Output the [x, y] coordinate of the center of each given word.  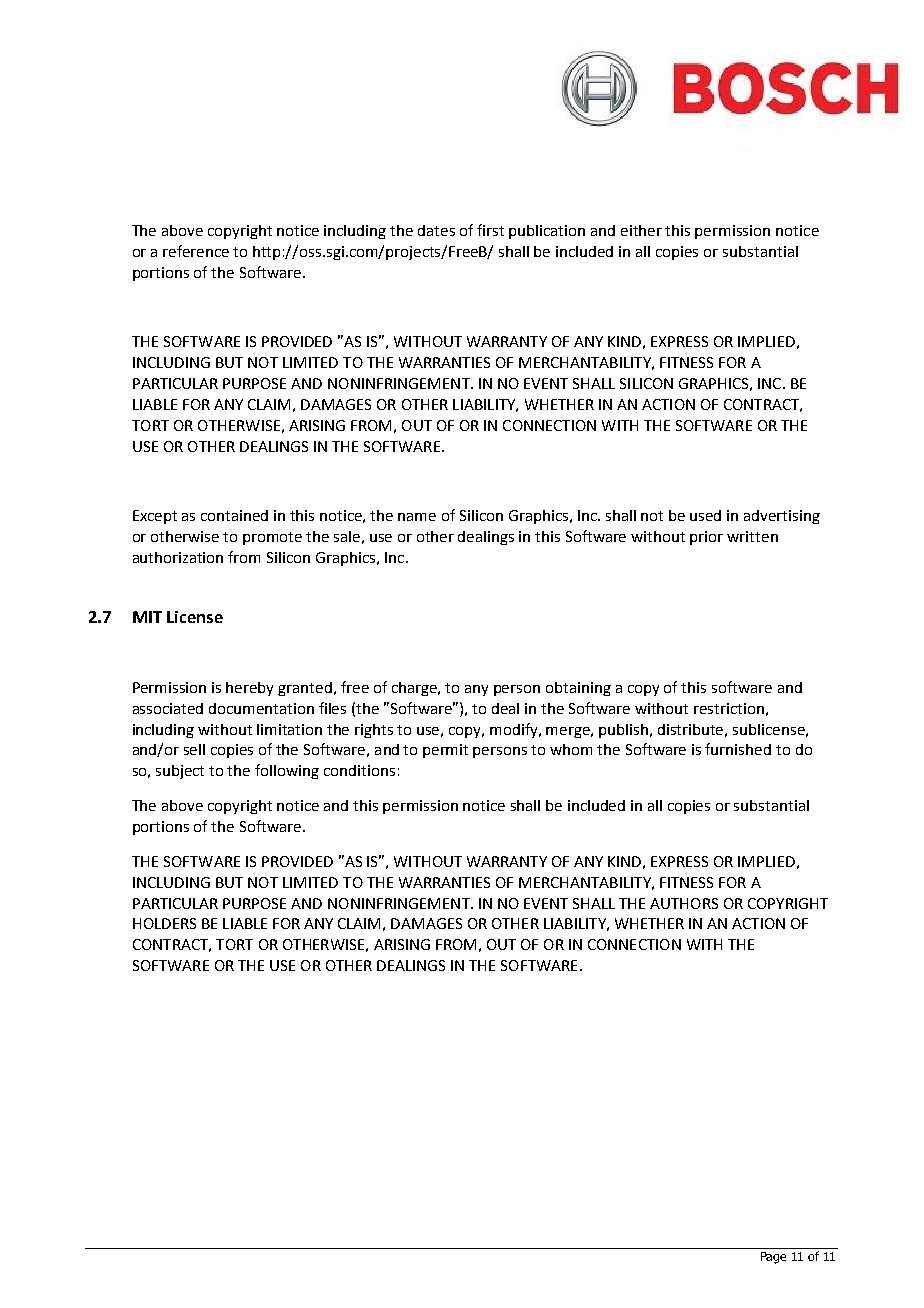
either [641, 230]
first [490, 230]
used [705, 515]
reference [196, 251]
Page [773, 1258]
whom [571, 749]
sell [194, 749]
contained [234, 515]
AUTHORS [684, 903]
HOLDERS [164, 923]
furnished [738, 749]
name [417, 517]
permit [445, 751]
